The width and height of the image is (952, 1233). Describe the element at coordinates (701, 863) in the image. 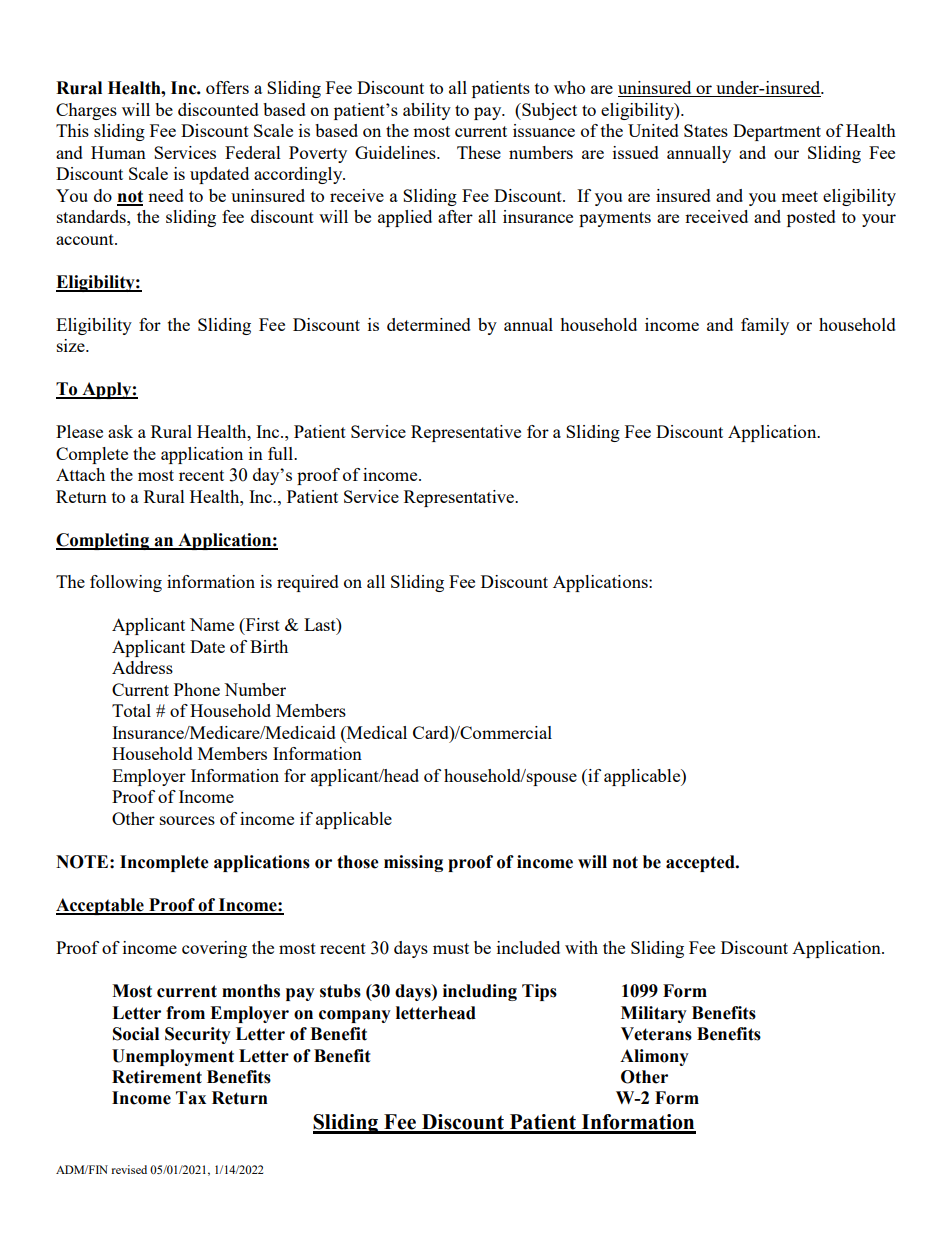

I see `accepted` at that location.
